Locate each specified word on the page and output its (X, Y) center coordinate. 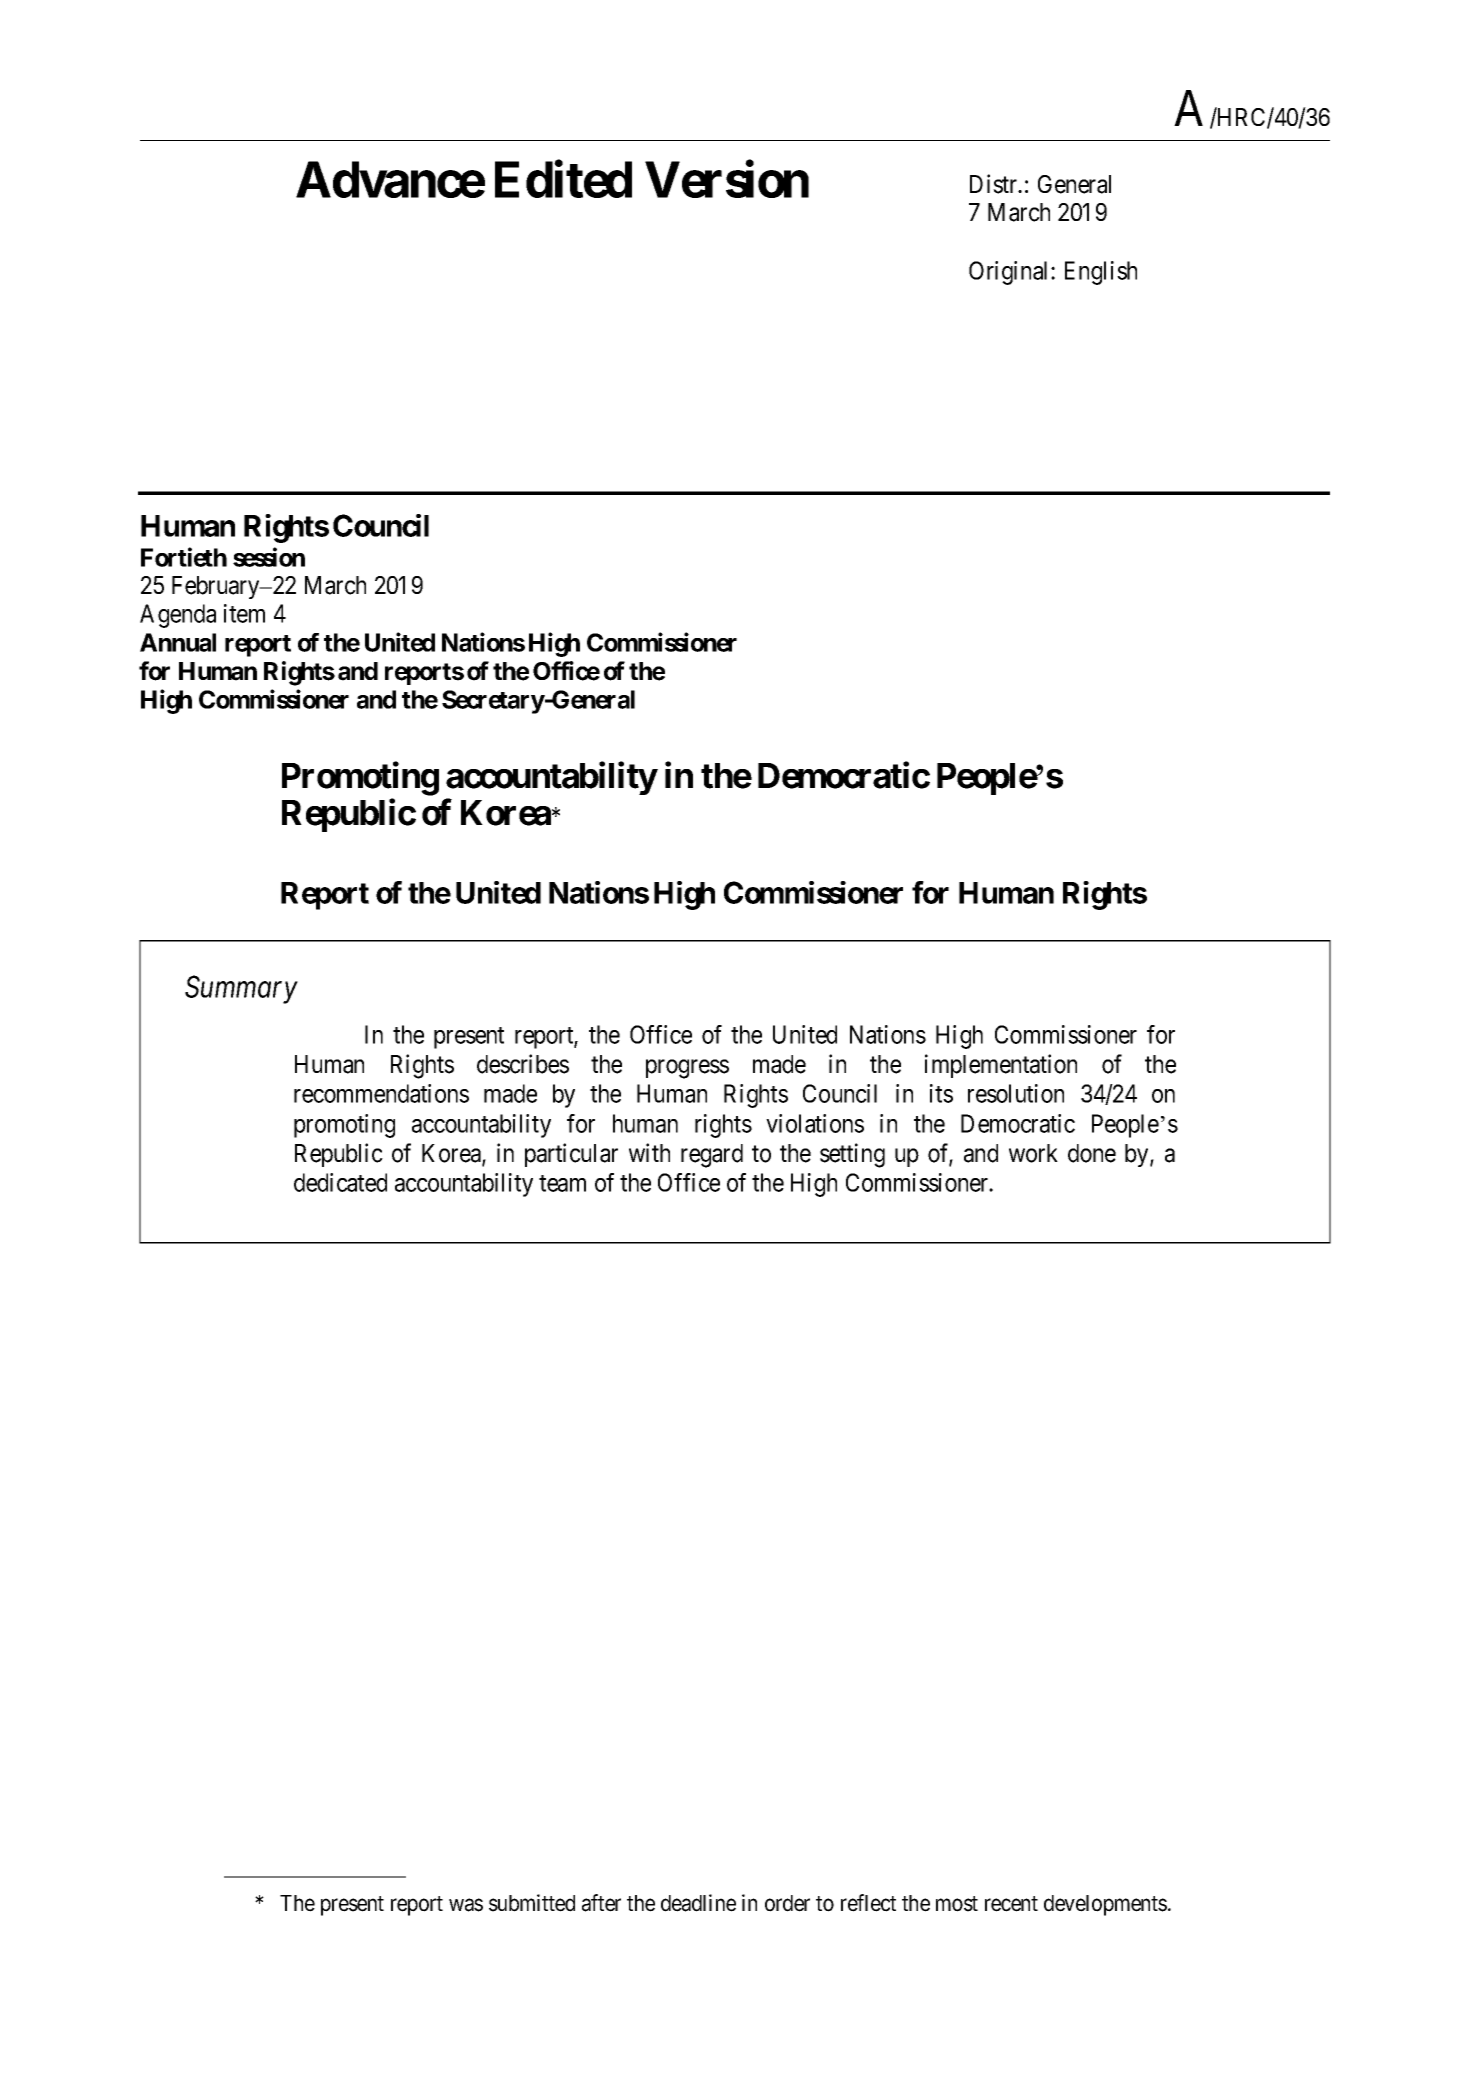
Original (1010, 273)
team (562, 1183)
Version (727, 179)
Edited (563, 179)
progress (687, 1069)
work (1033, 1153)
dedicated (340, 1182)
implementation (1001, 1066)
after (601, 1903)
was (466, 1905)
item (244, 613)
